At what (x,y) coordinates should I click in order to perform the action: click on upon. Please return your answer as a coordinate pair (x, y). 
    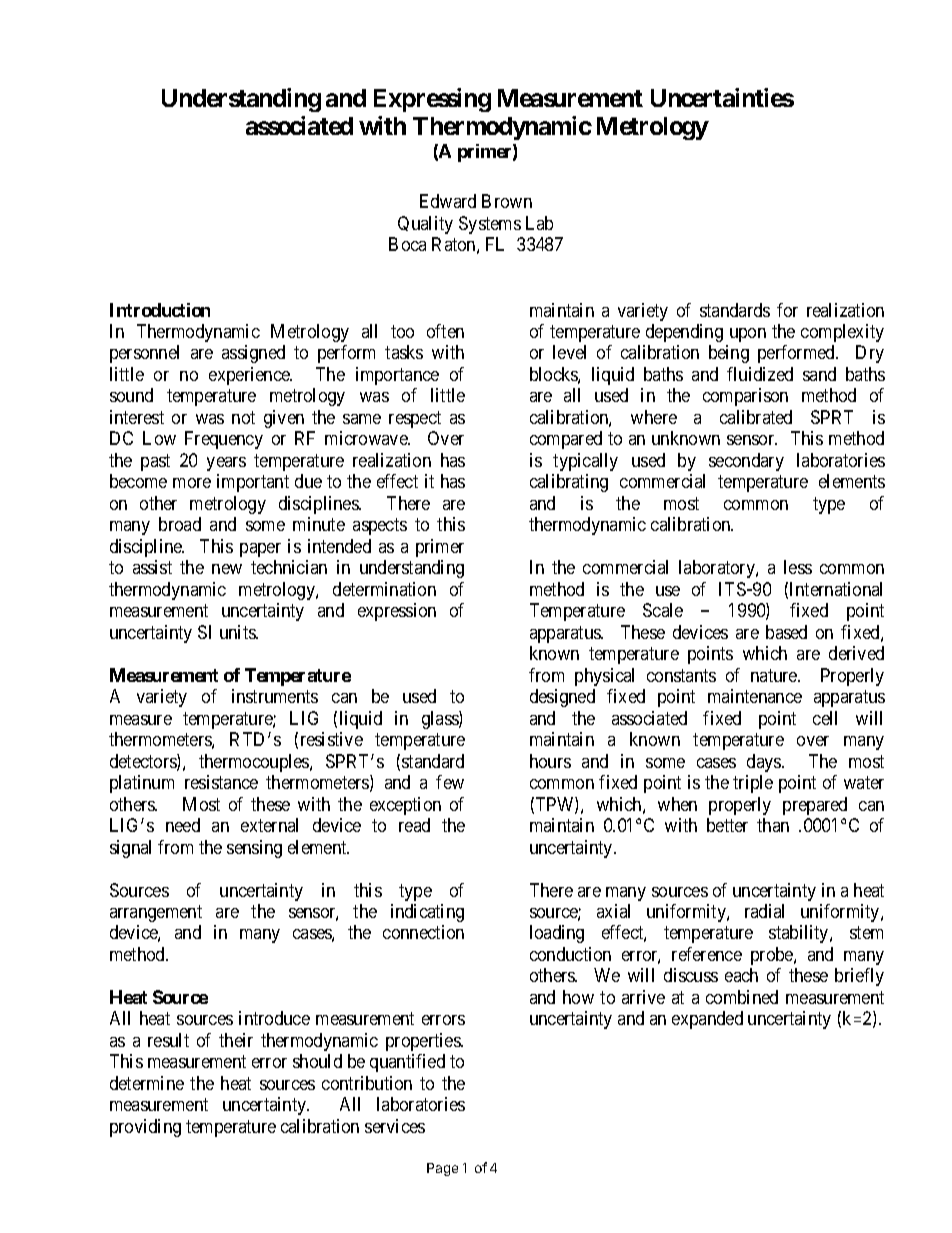
    Looking at the image, I should click on (748, 335).
